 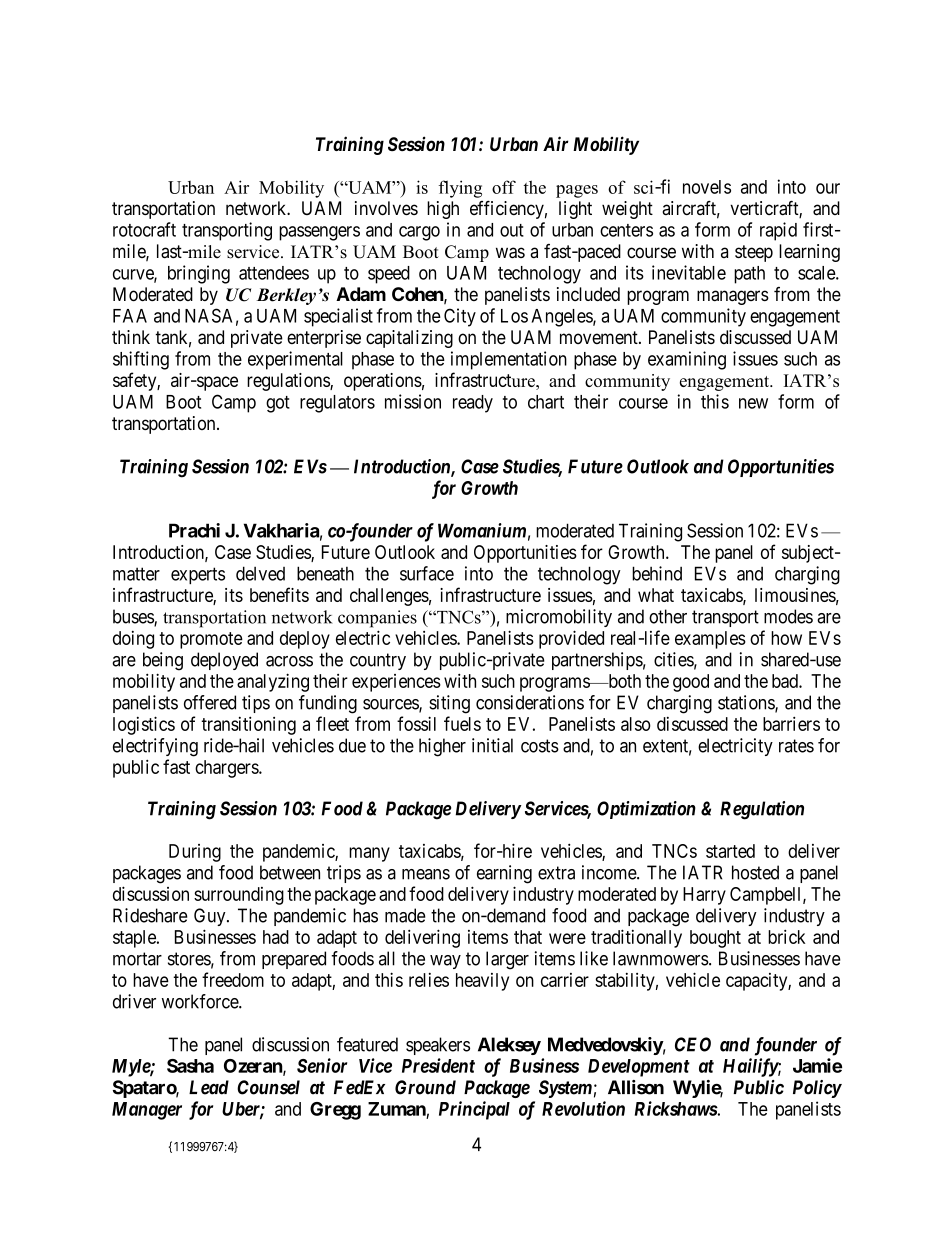 What do you see at coordinates (528, 937) in the document?
I see `that` at bounding box center [528, 937].
